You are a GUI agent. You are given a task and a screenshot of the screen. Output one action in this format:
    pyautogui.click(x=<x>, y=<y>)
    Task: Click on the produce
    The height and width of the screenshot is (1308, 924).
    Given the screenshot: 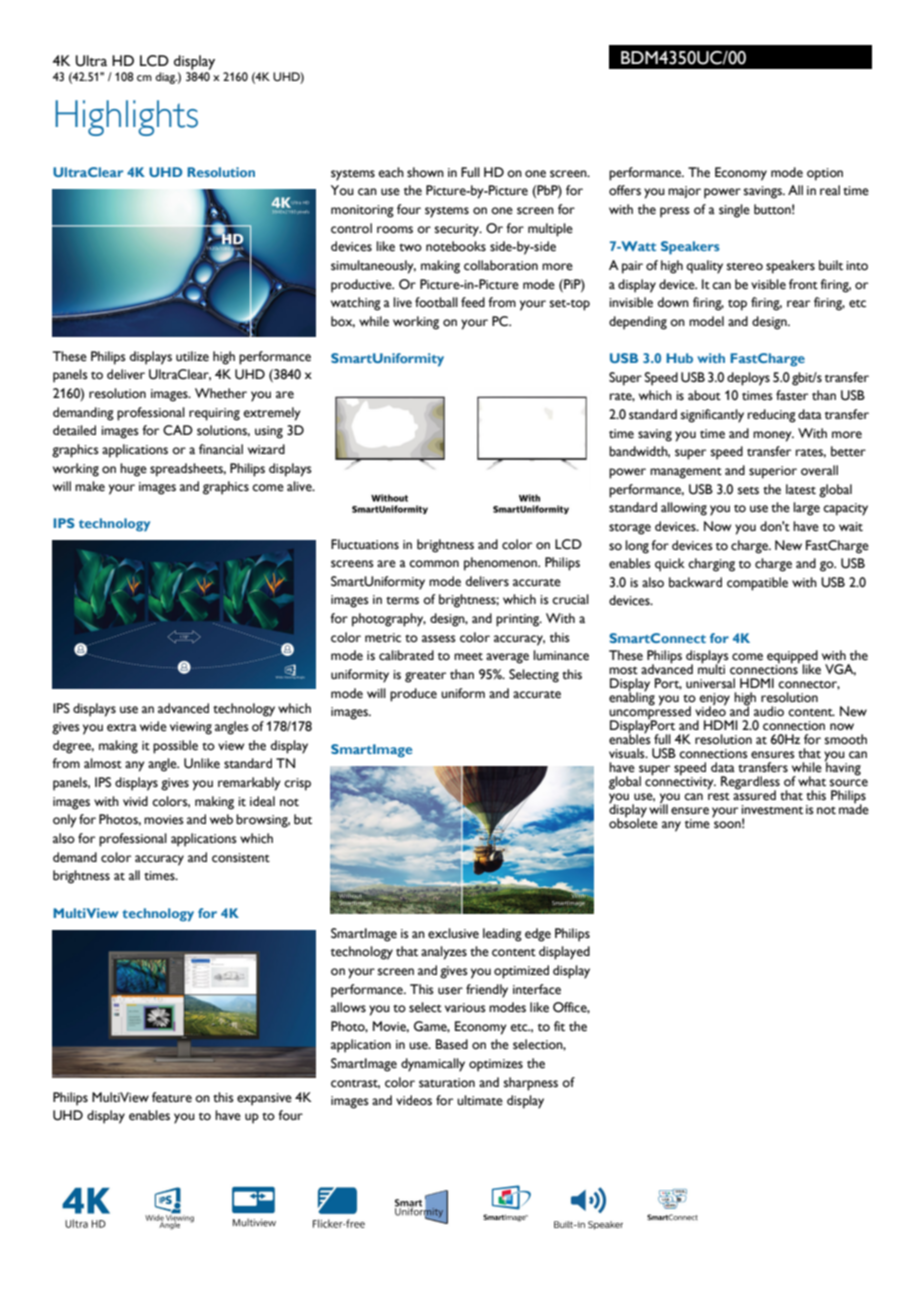 What is the action you would take?
    pyautogui.click(x=413, y=695)
